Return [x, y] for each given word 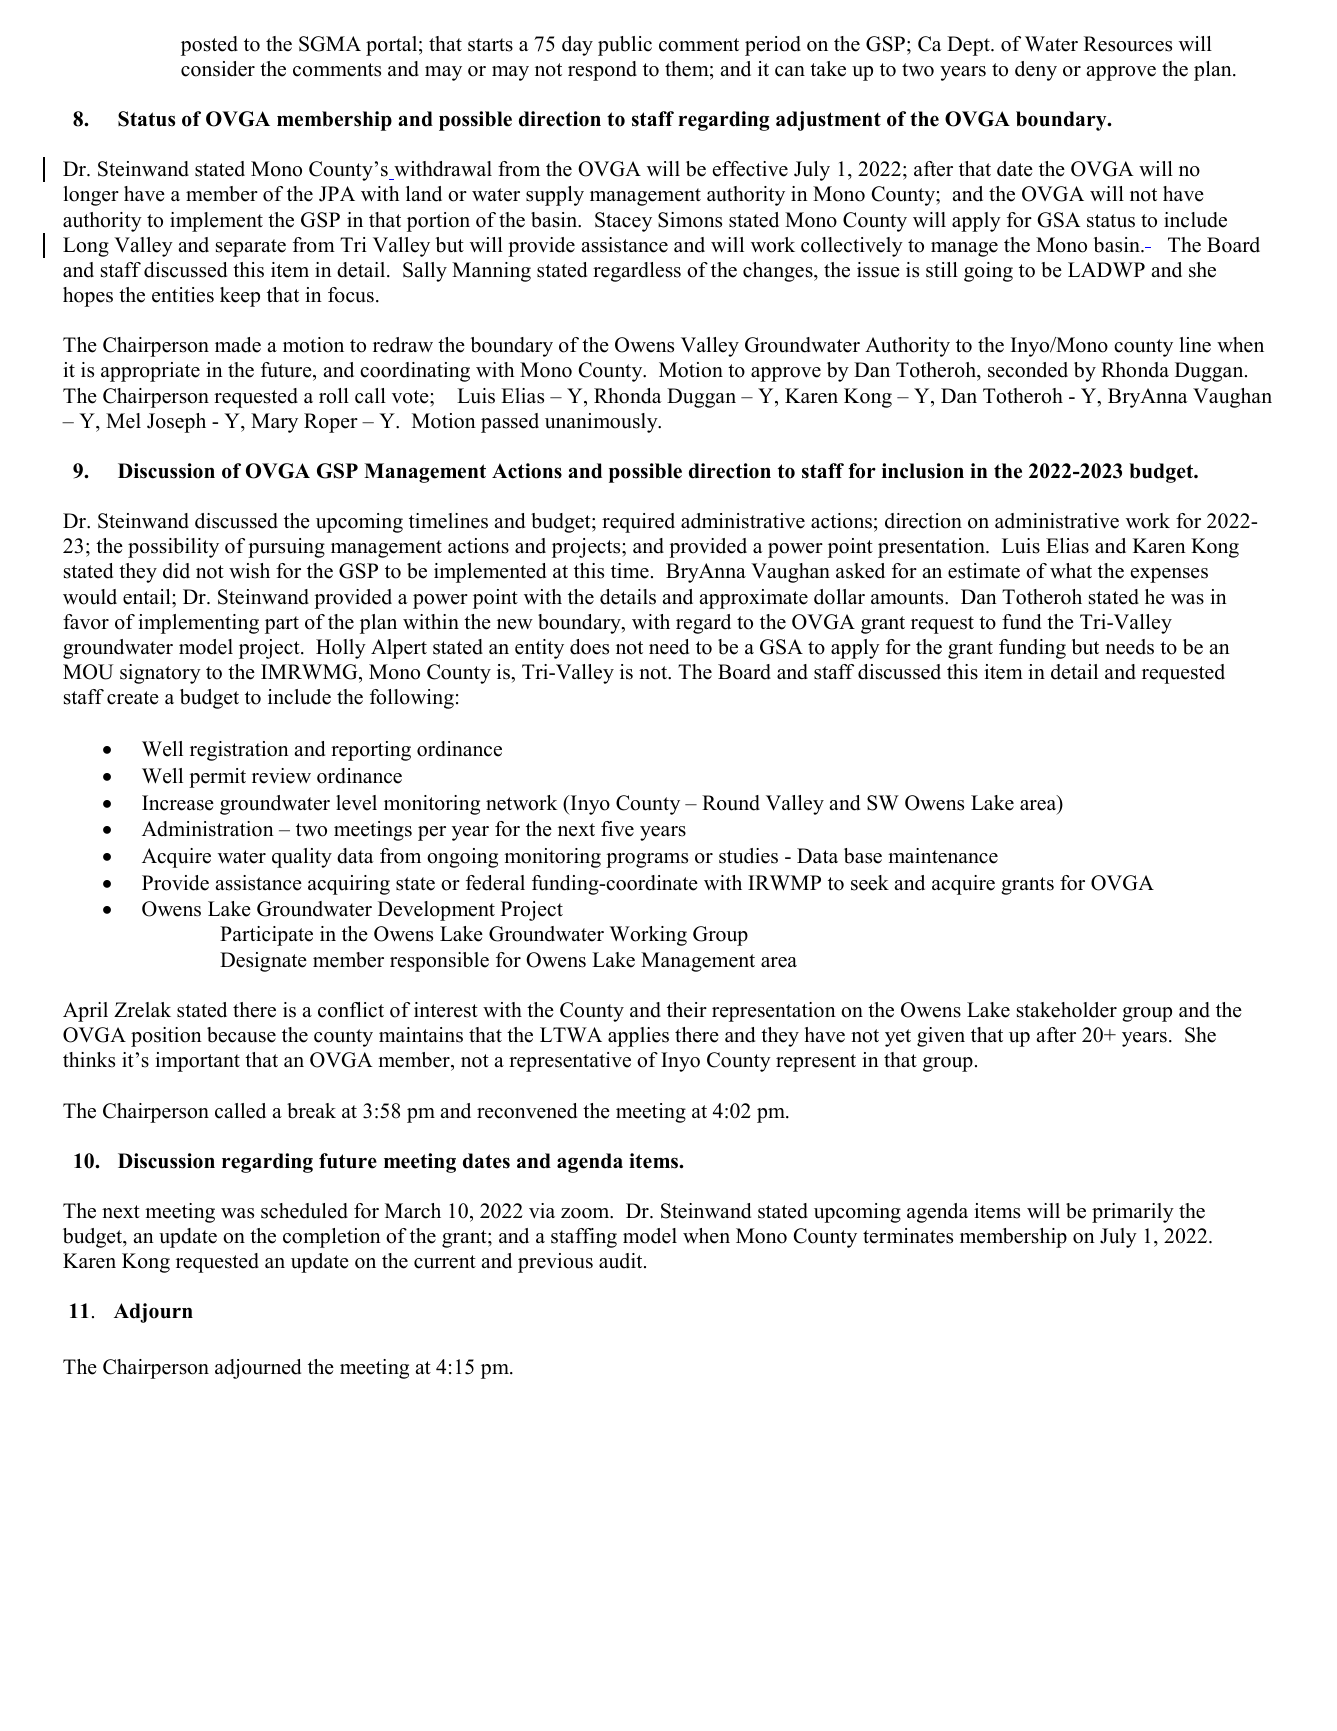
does [589, 647]
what [1071, 570]
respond [602, 71]
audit [622, 1261]
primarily [1133, 1213]
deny [1036, 71]
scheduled [304, 1211]
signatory [160, 674]
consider [218, 69]
